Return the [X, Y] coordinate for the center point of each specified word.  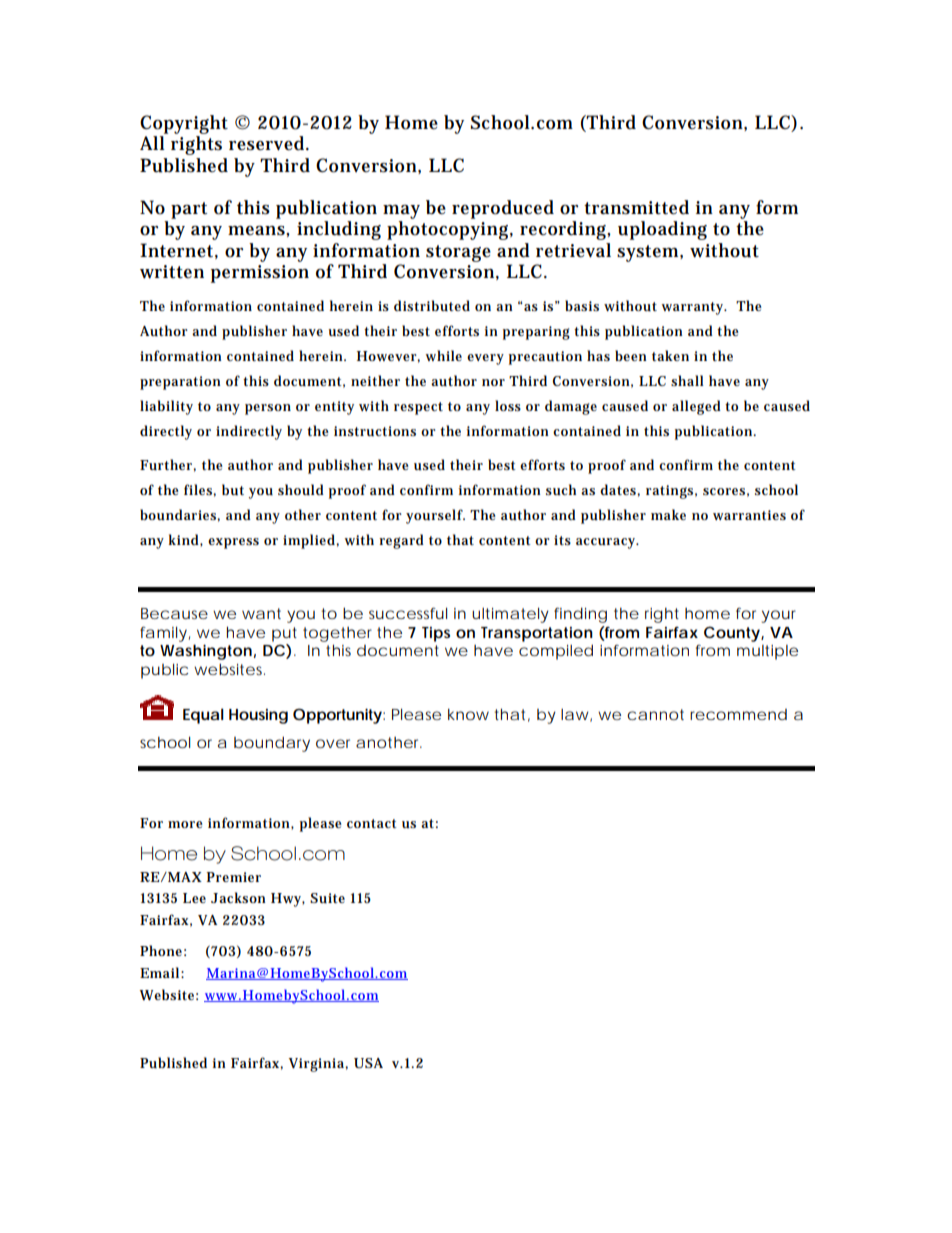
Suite [327, 898]
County [732, 634]
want [261, 613]
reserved [266, 143]
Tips [436, 634]
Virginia [317, 1065]
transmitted [636, 207]
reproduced [503, 209]
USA [368, 1063]
